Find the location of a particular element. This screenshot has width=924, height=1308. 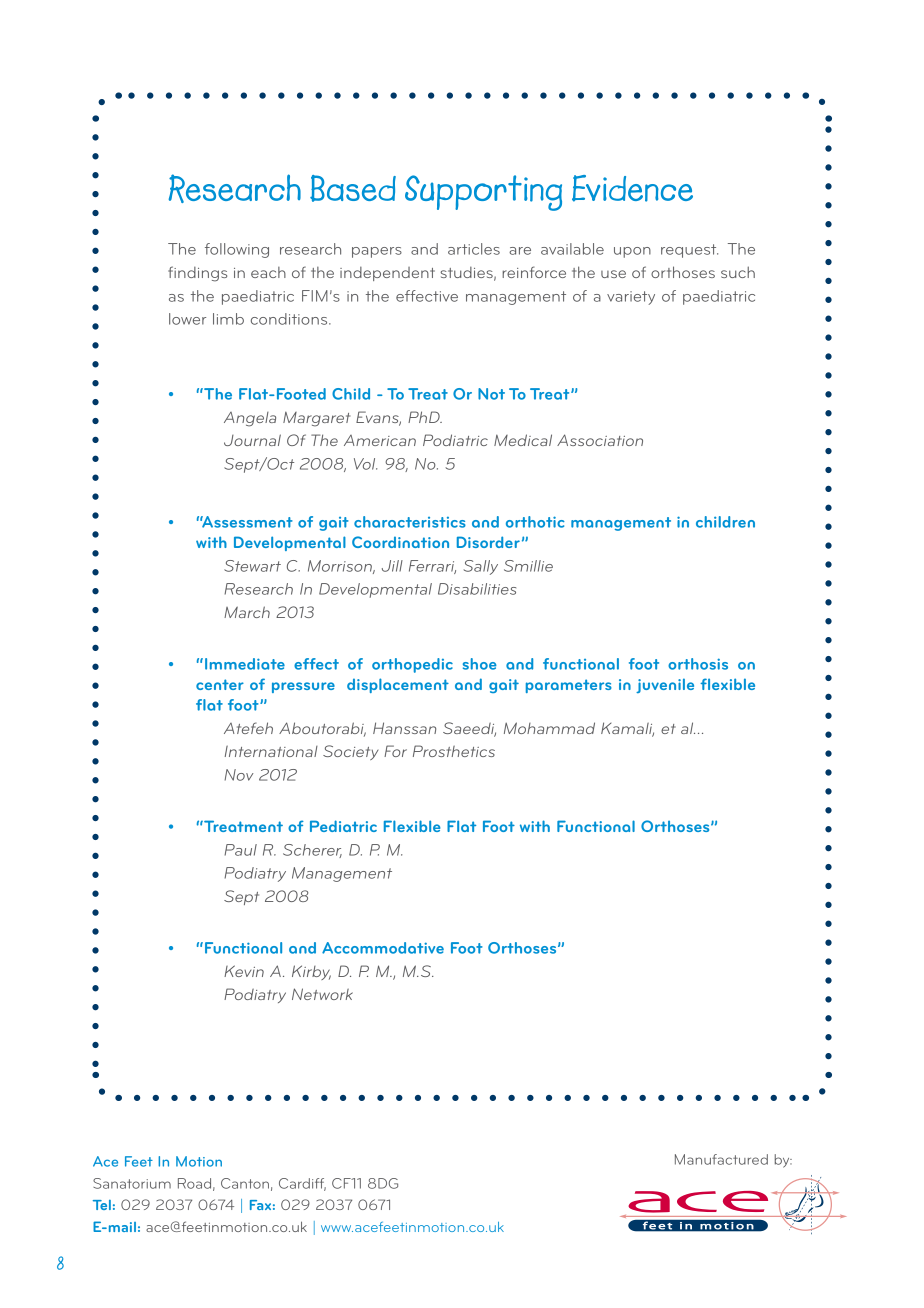

displacement is located at coordinates (398, 685).
